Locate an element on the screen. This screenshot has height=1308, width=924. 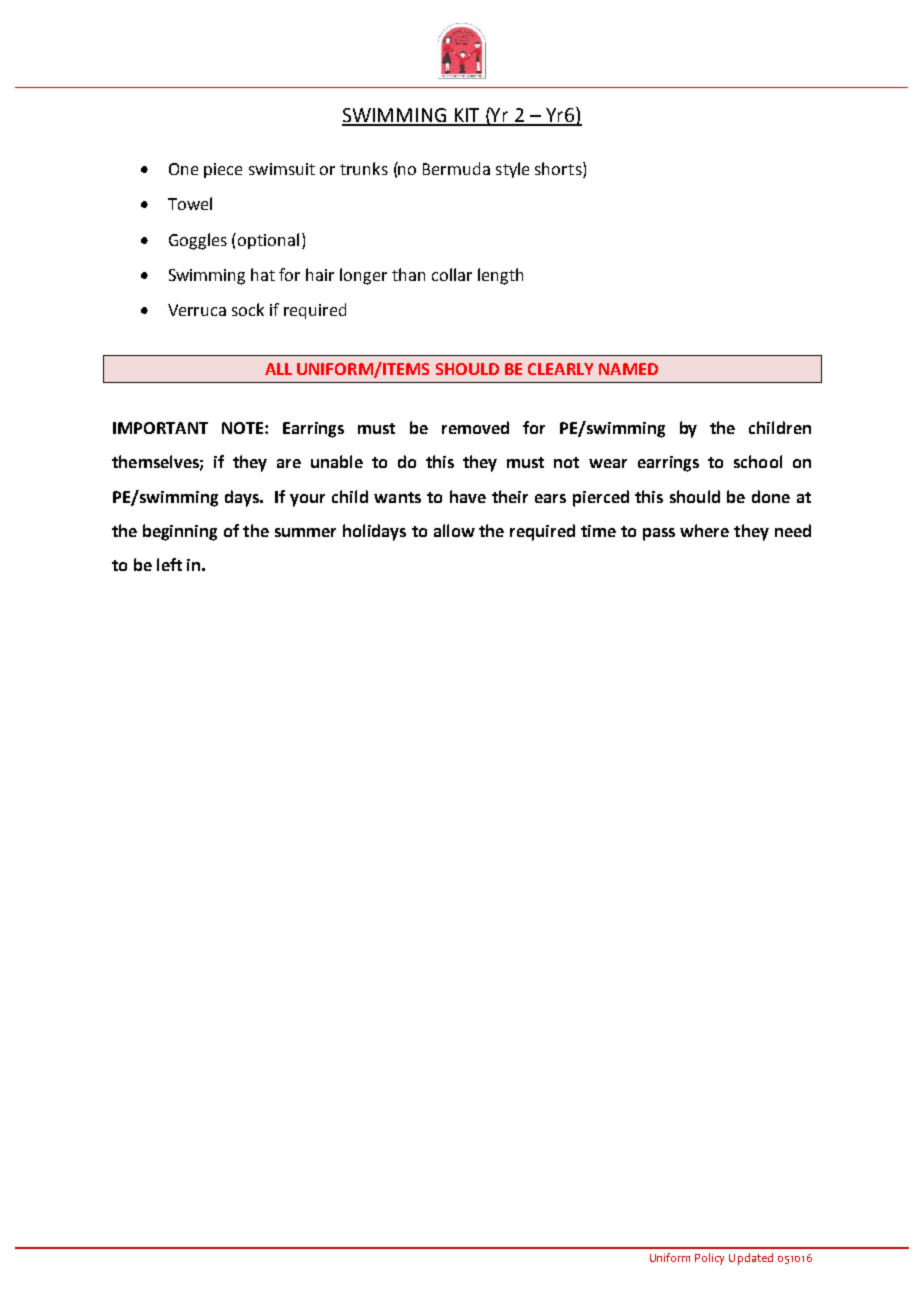
need is located at coordinates (793, 530).
